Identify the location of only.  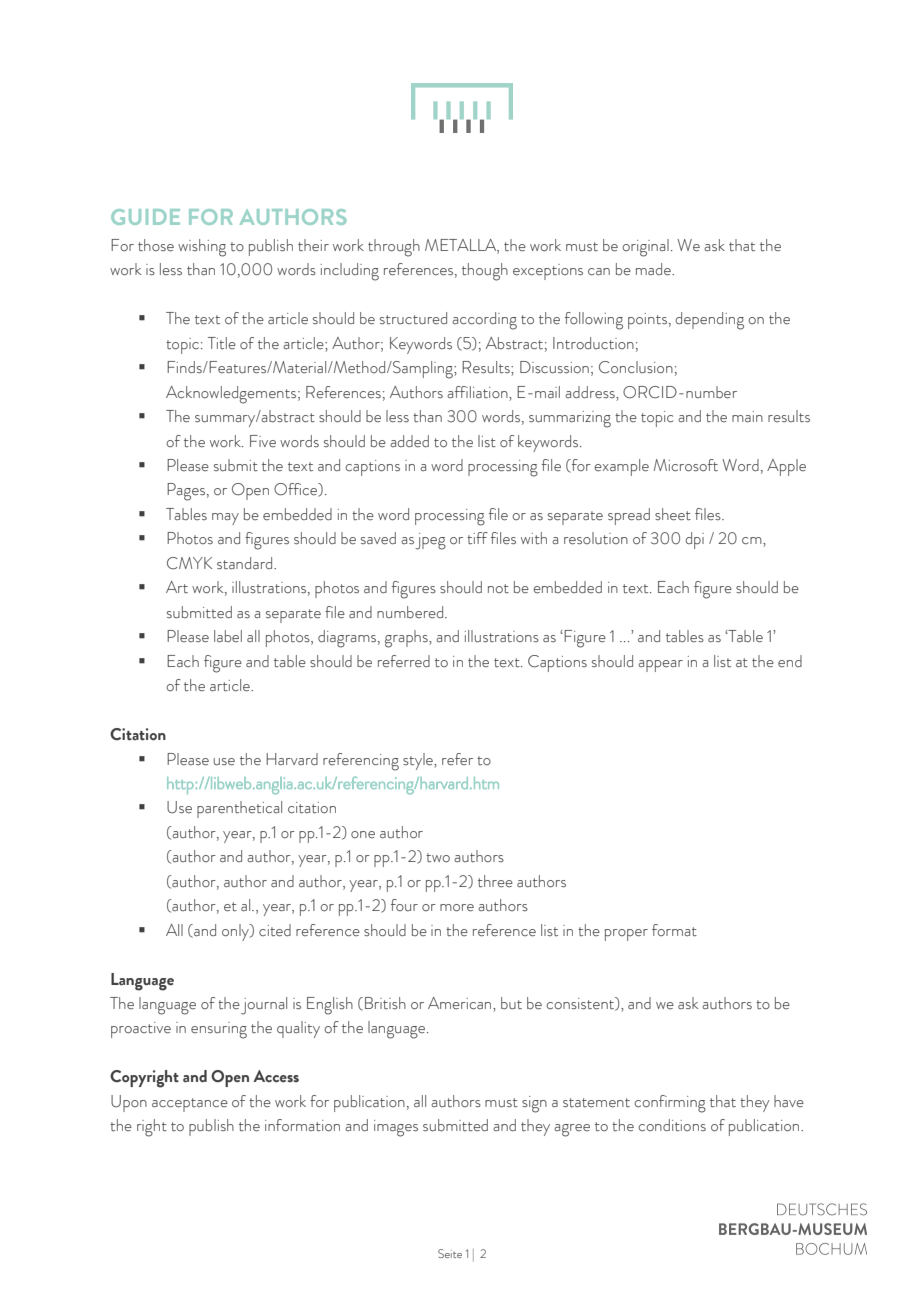
(236, 932).
